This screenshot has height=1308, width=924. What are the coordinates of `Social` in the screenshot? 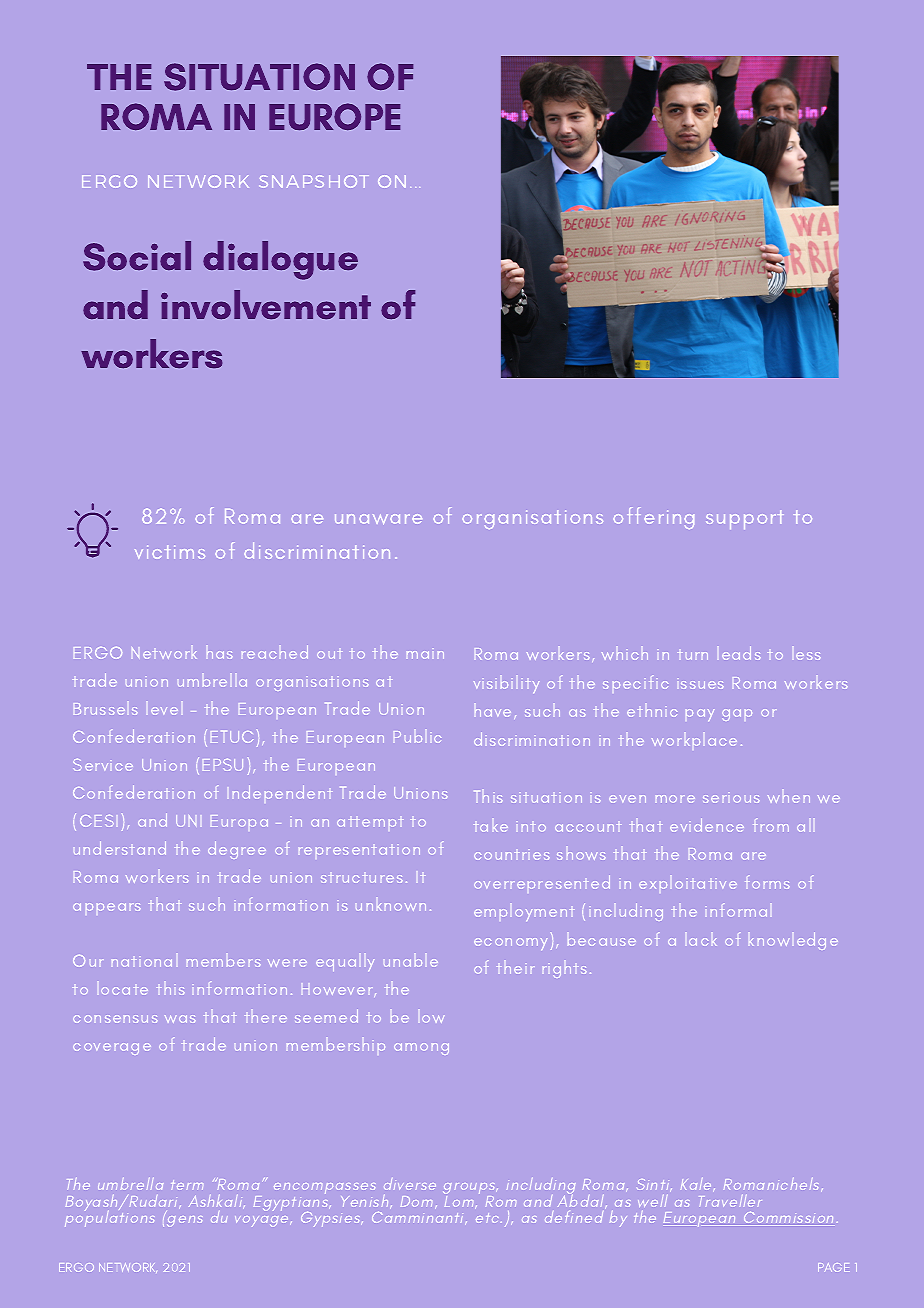 It's located at (137, 256).
